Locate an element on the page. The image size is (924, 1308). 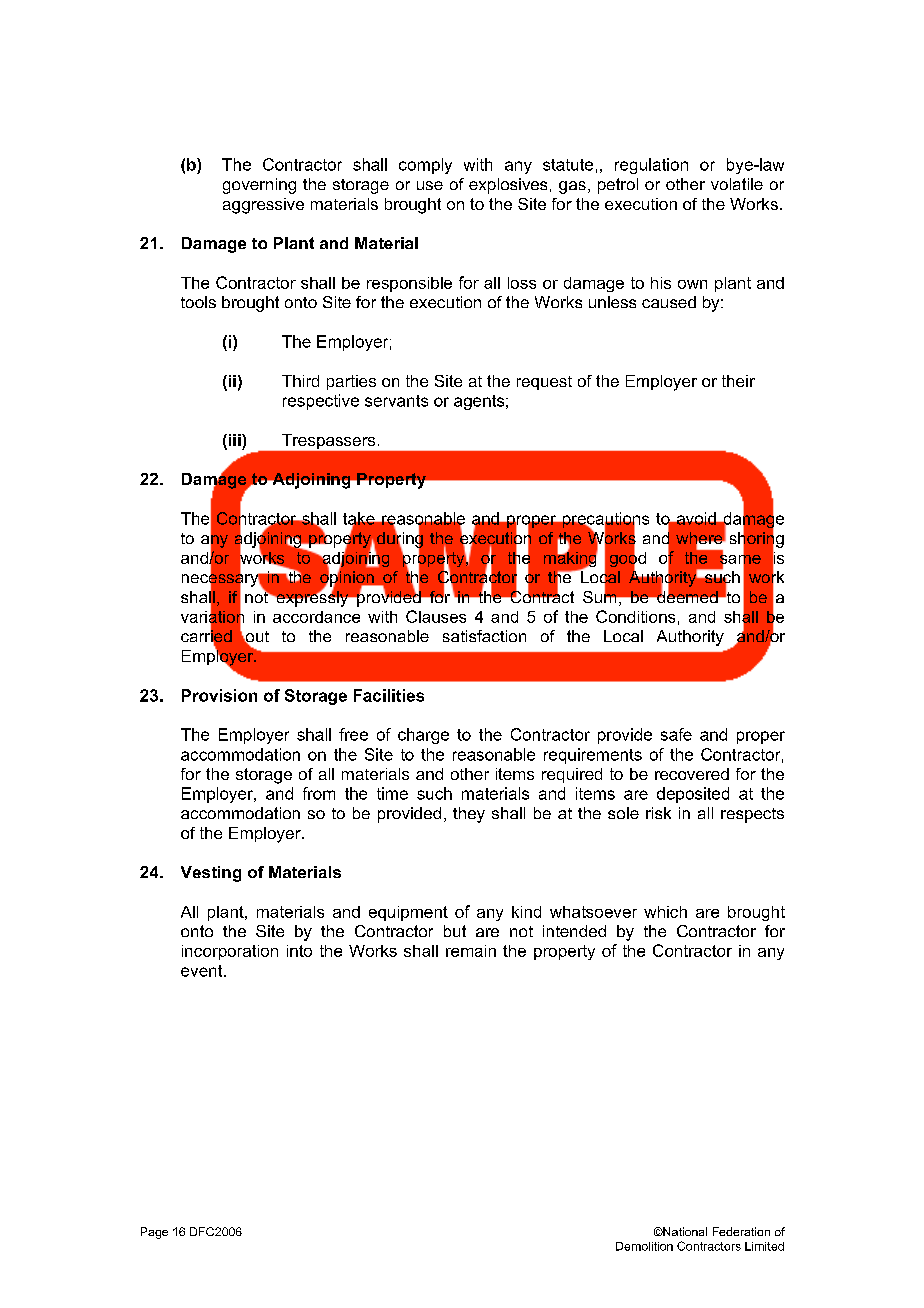
volatile is located at coordinates (737, 184).
